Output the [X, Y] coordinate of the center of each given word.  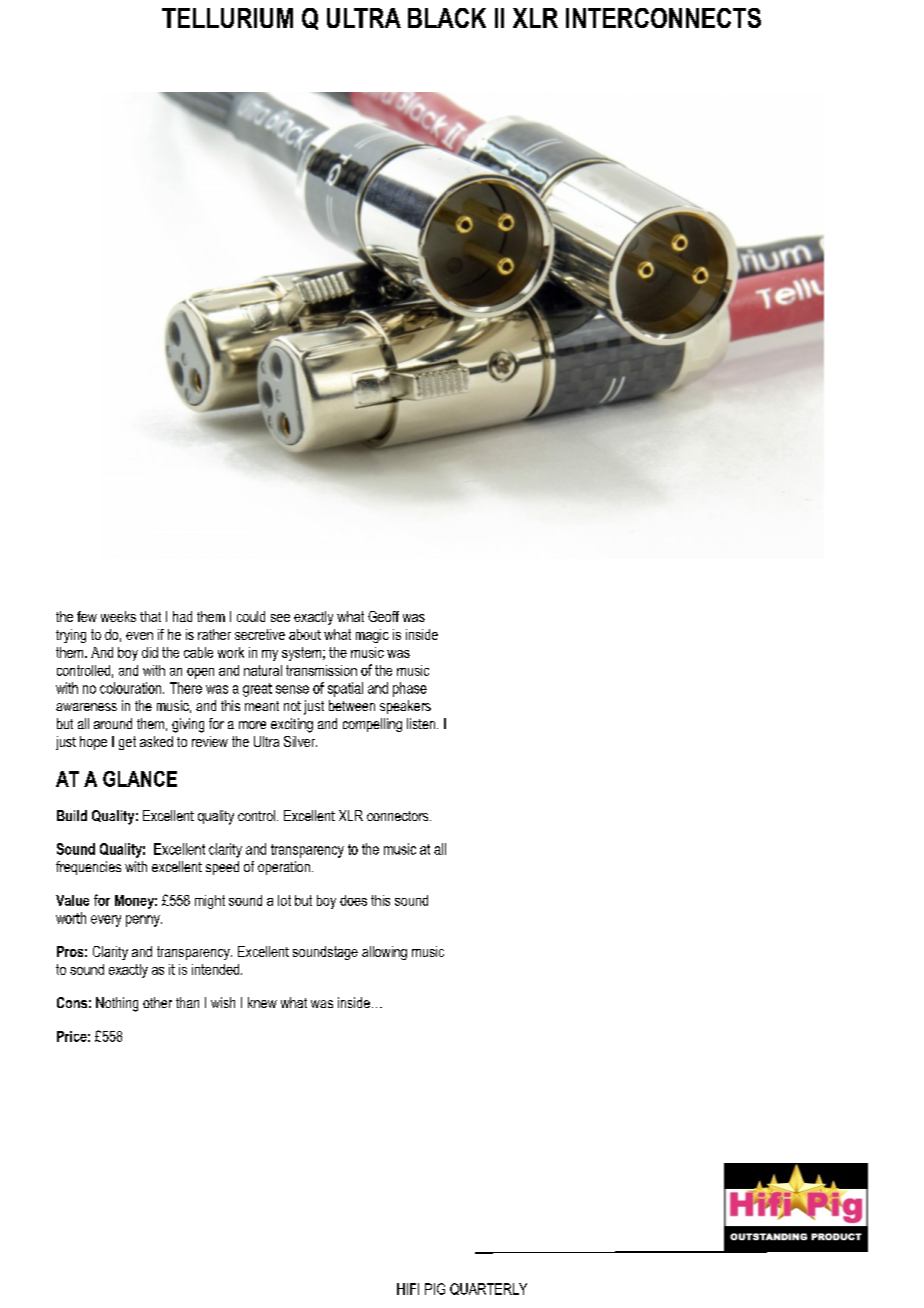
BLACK [447, 18]
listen [422, 723]
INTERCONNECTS [663, 18]
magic [372, 636]
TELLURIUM [227, 18]
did [150, 652]
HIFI [408, 1289]
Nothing [117, 1004]
